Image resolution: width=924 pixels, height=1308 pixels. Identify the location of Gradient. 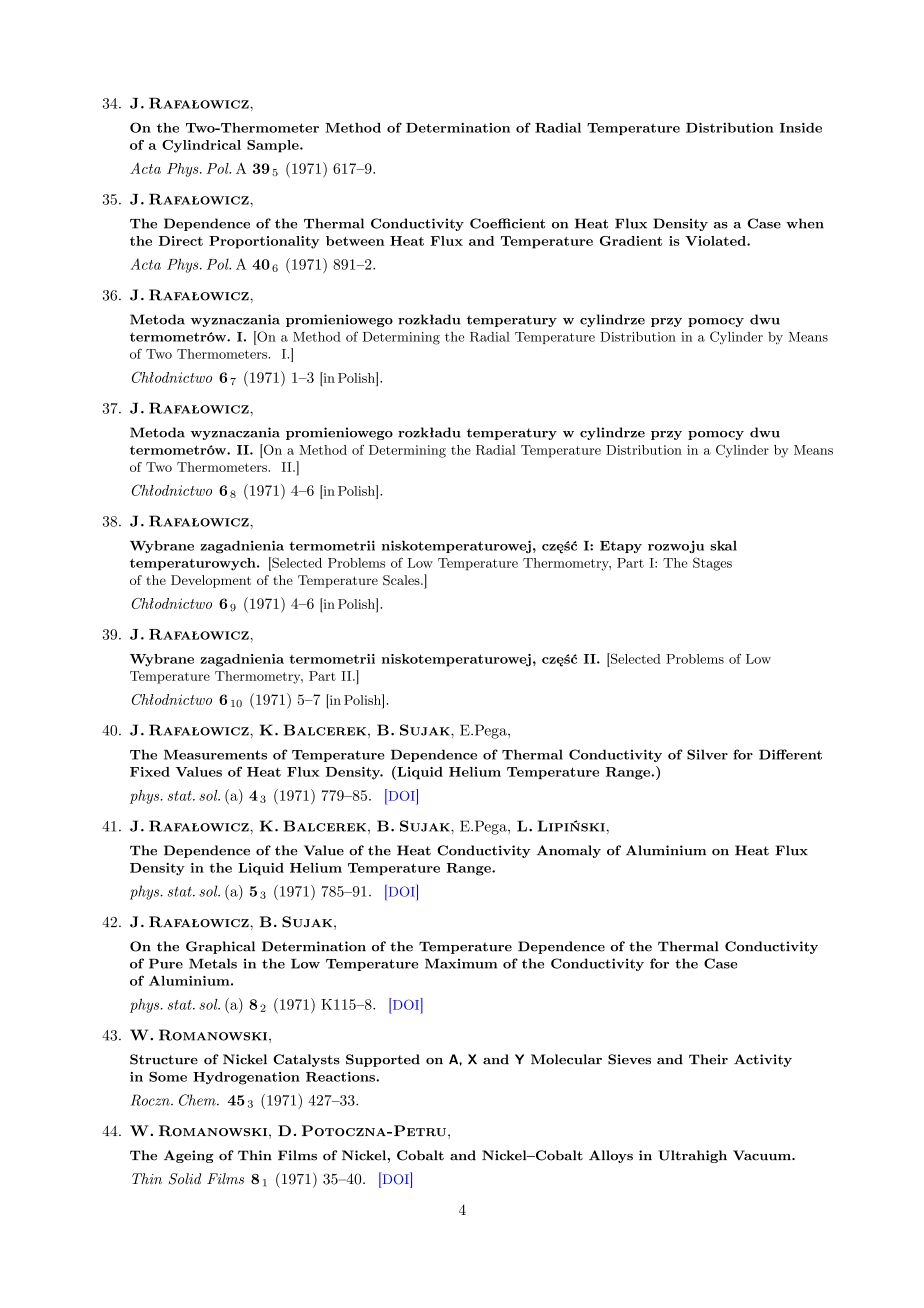
(631, 241).
